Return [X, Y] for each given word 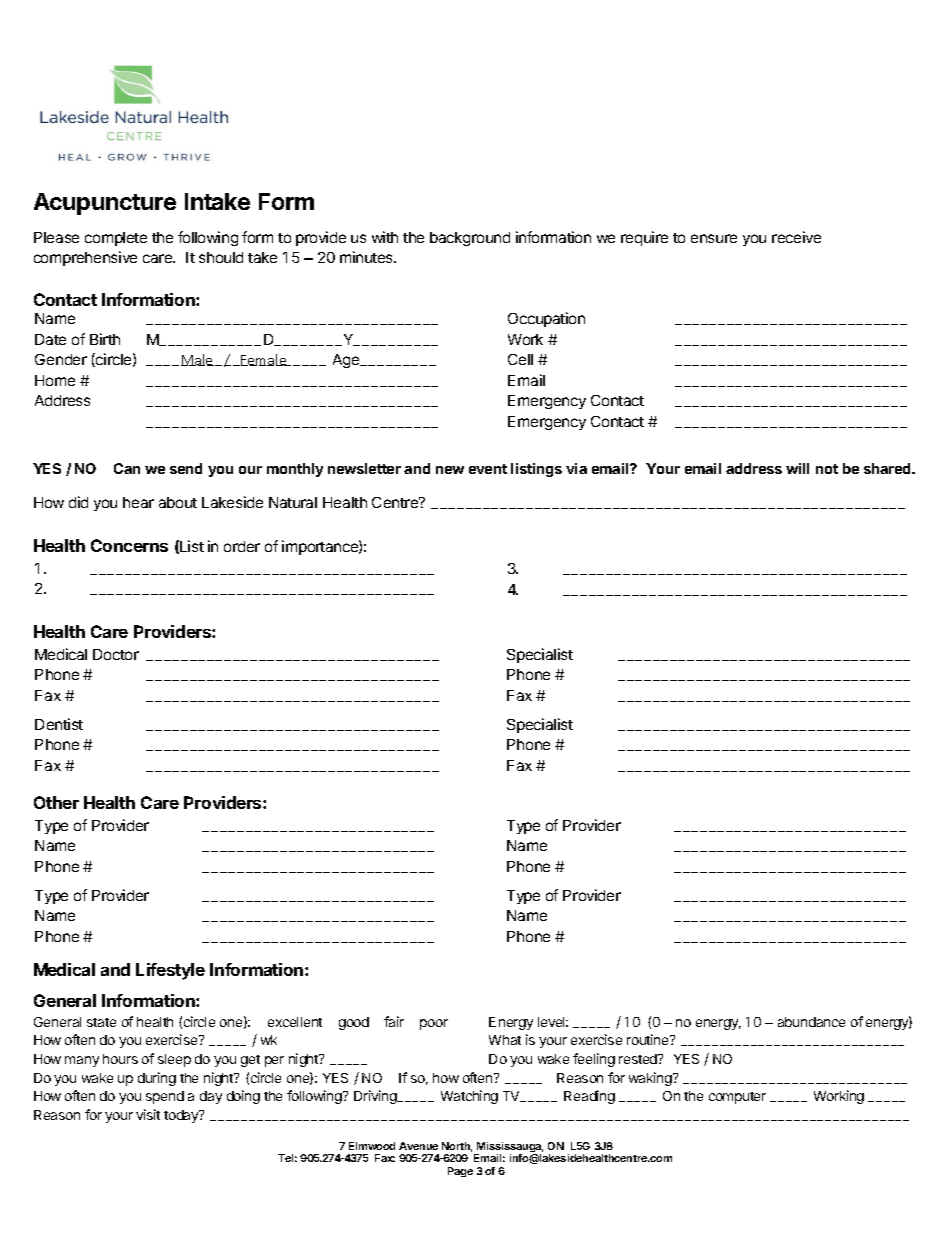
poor [434, 1024]
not [827, 469]
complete [116, 239]
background [470, 239]
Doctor [116, 654]
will [797, 468]
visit [148, 1114]
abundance [811, 1022]
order [242, 546]
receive [796, 237]
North [457, 1147]
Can [127, 468]
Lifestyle [170, 971]
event [488, 469]
